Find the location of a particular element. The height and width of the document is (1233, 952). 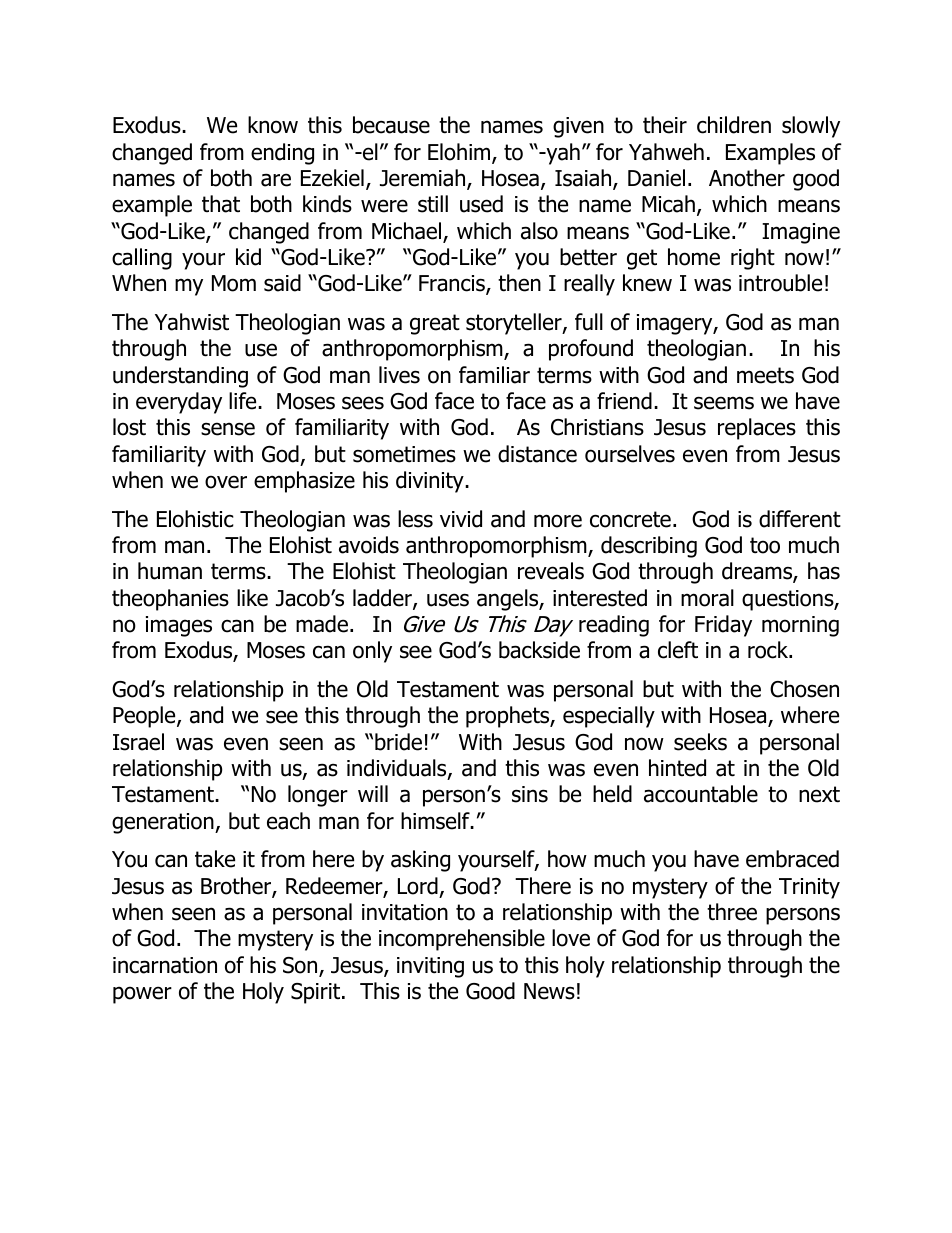

Israel is located at coordinates (138, 742).
